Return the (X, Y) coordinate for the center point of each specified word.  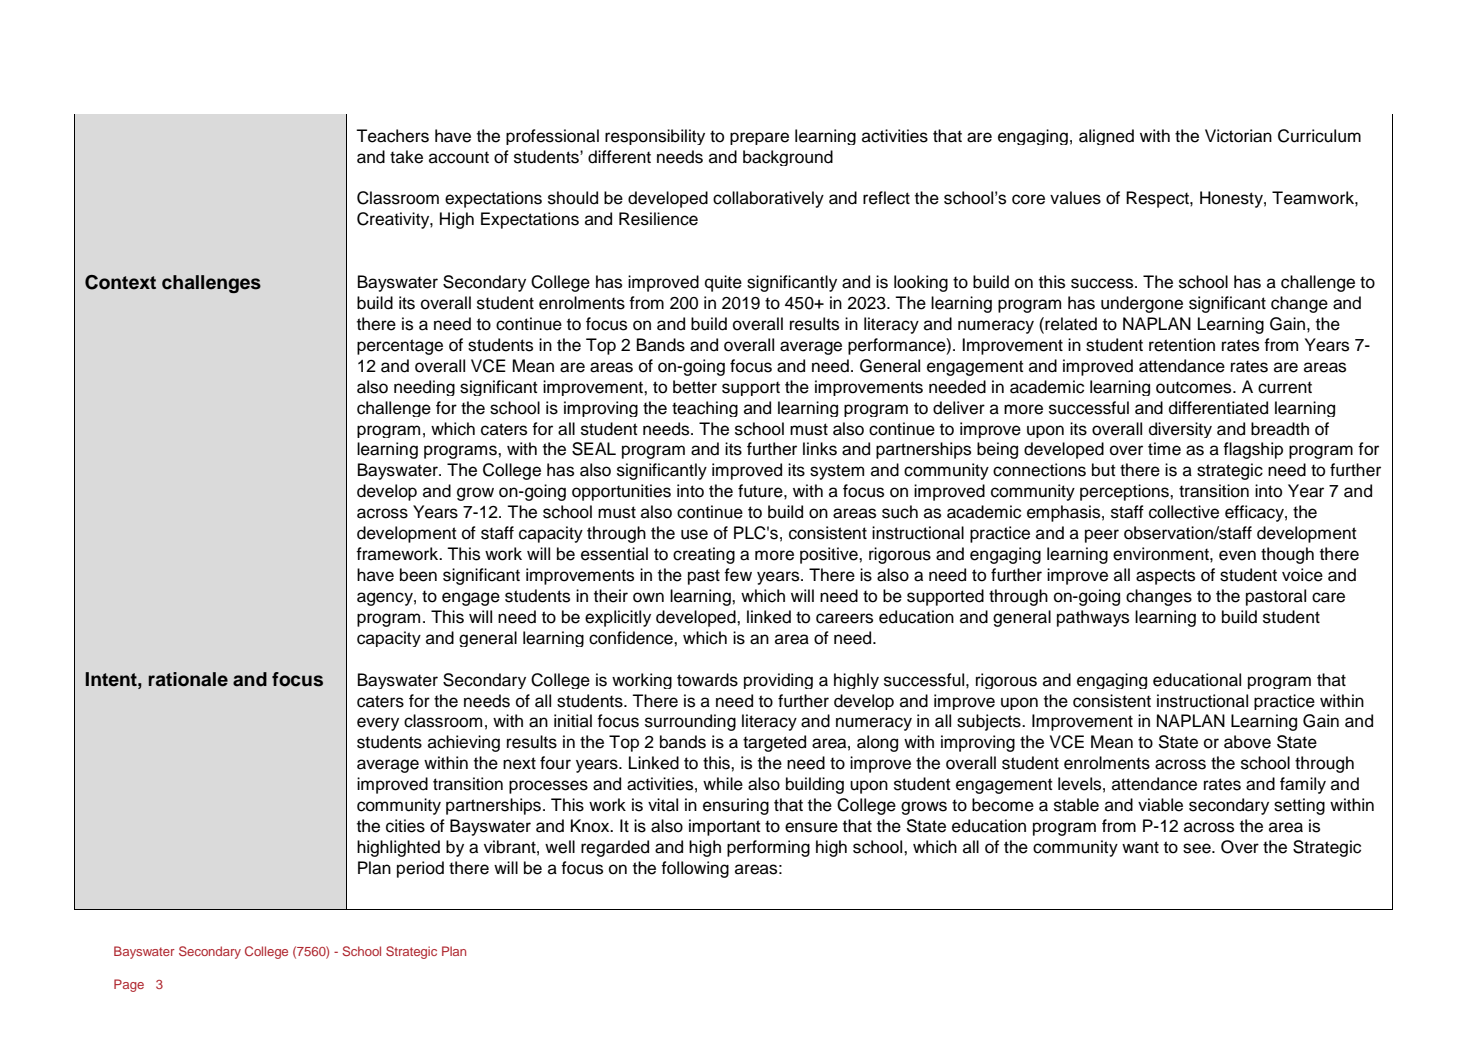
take (406, 157)
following (695, 869)
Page (129, 985)
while (723, 784)
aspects (1165, 577)
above (1247, 742)
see (1198, 848)
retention (1182, 345)
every (378, 724)
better (695, 387)
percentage (400, 347)
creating (704, 555)
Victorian (1238, 136)
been (418, 575)
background (788, 158)
